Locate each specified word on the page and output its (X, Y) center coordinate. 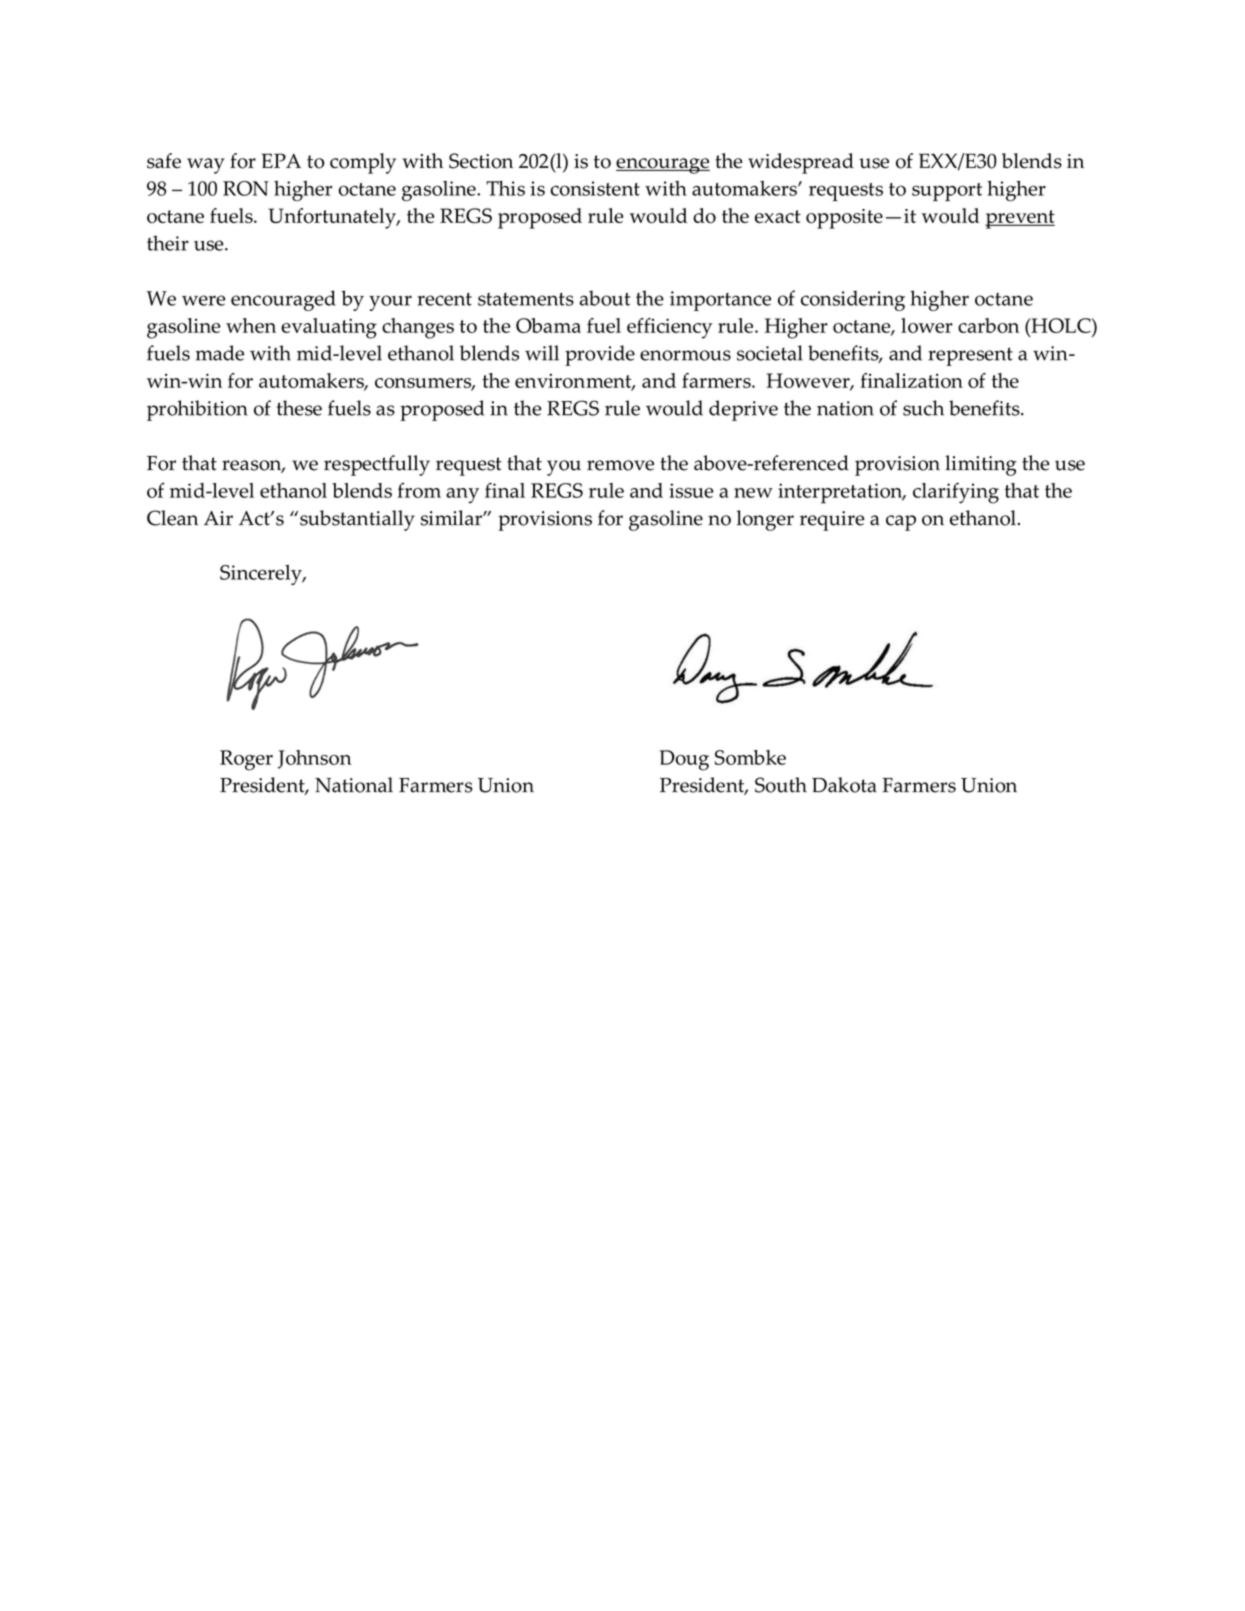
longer (765, 520)
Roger (246, 760)
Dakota (844, 785)
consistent (595, 188)
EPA (281, 160)
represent (970, 356)
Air (218, 518)
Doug (684, 760)
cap (901, 523)
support (947, 192)
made (219, 353)
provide (600, 355)
